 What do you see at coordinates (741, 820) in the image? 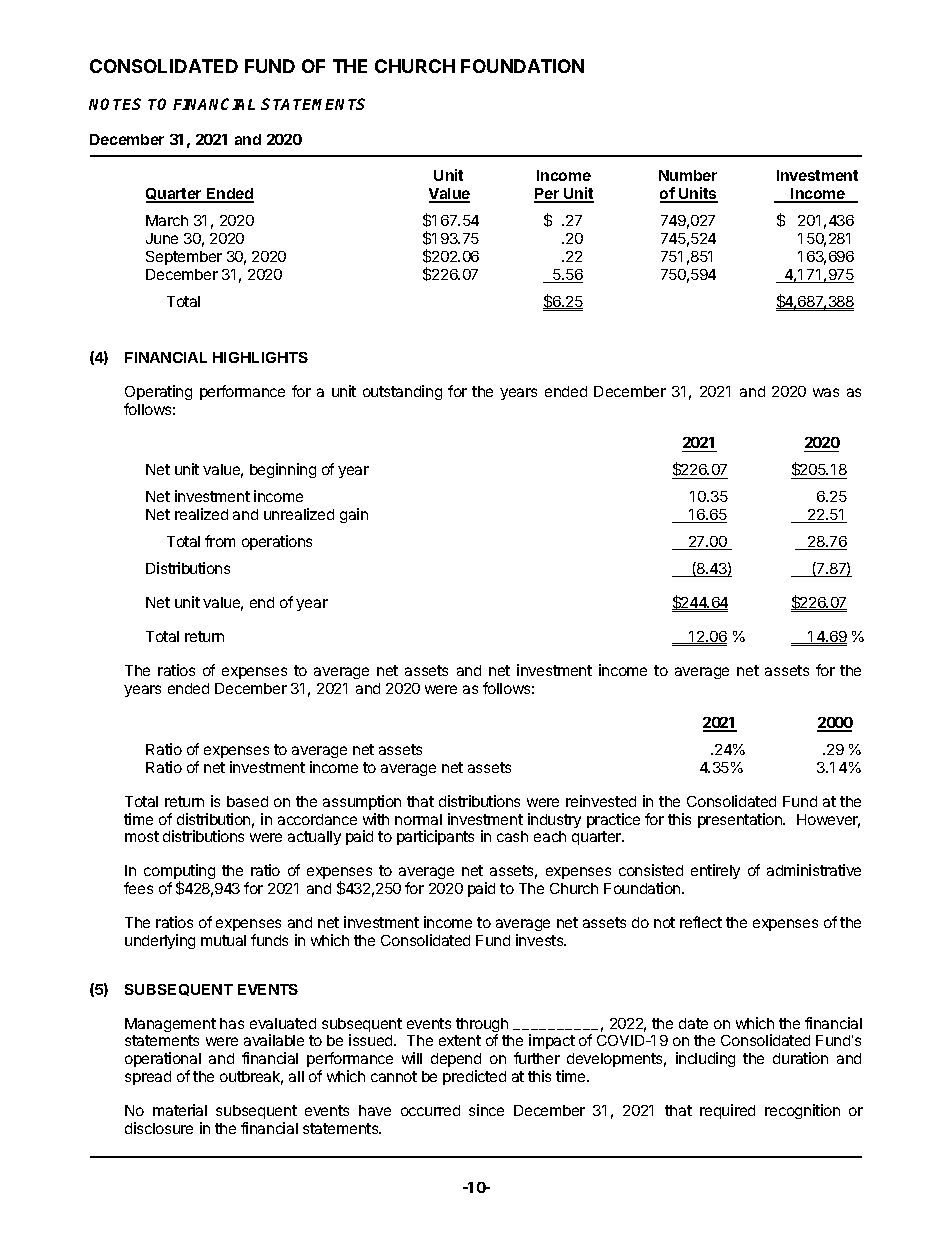
I see `presentation` at bounding box center [741, 820].
